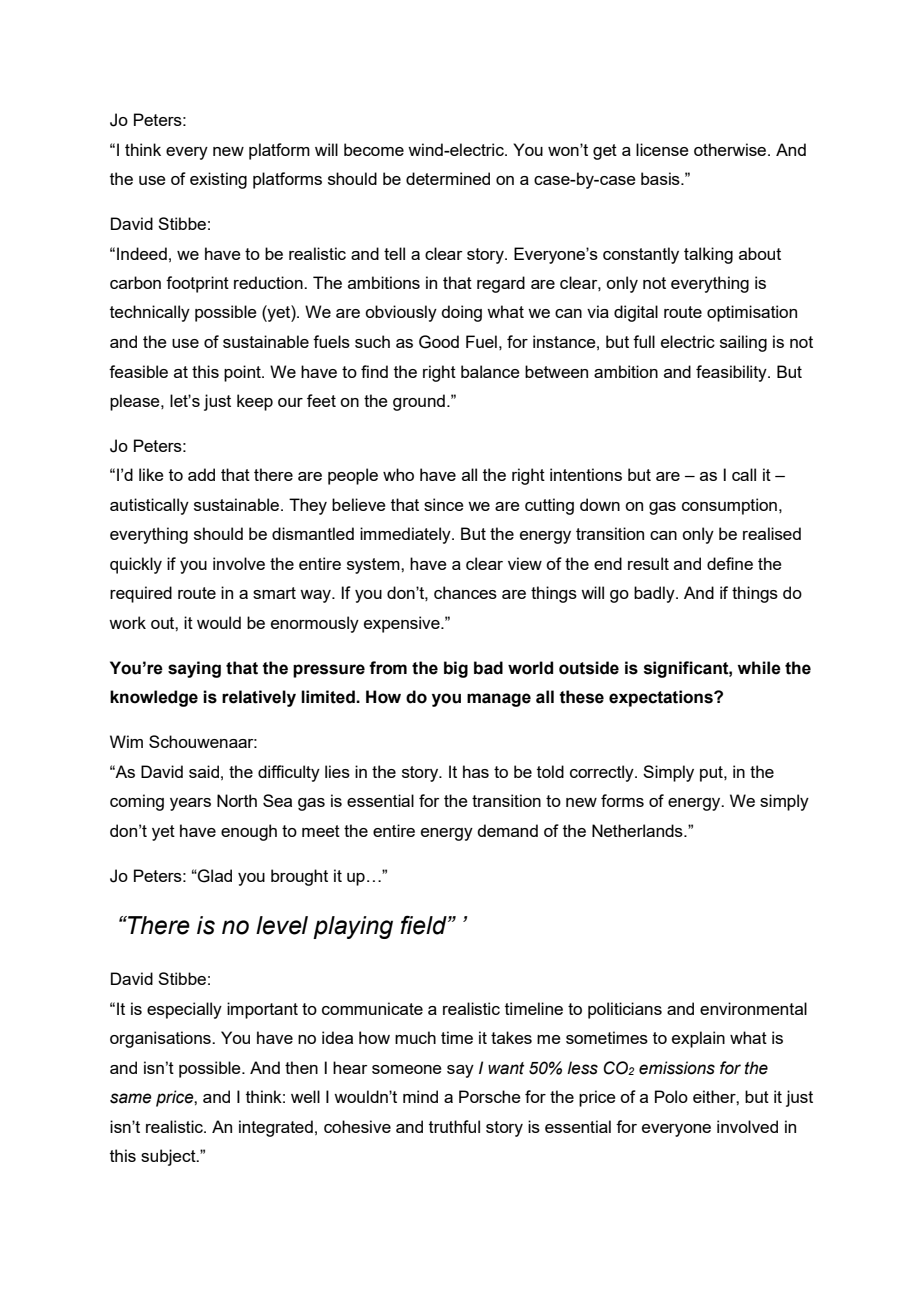 This document has width=924, height=1308. Describe the element at coordinates (456, 669) in the document. I see `big` at that location.
